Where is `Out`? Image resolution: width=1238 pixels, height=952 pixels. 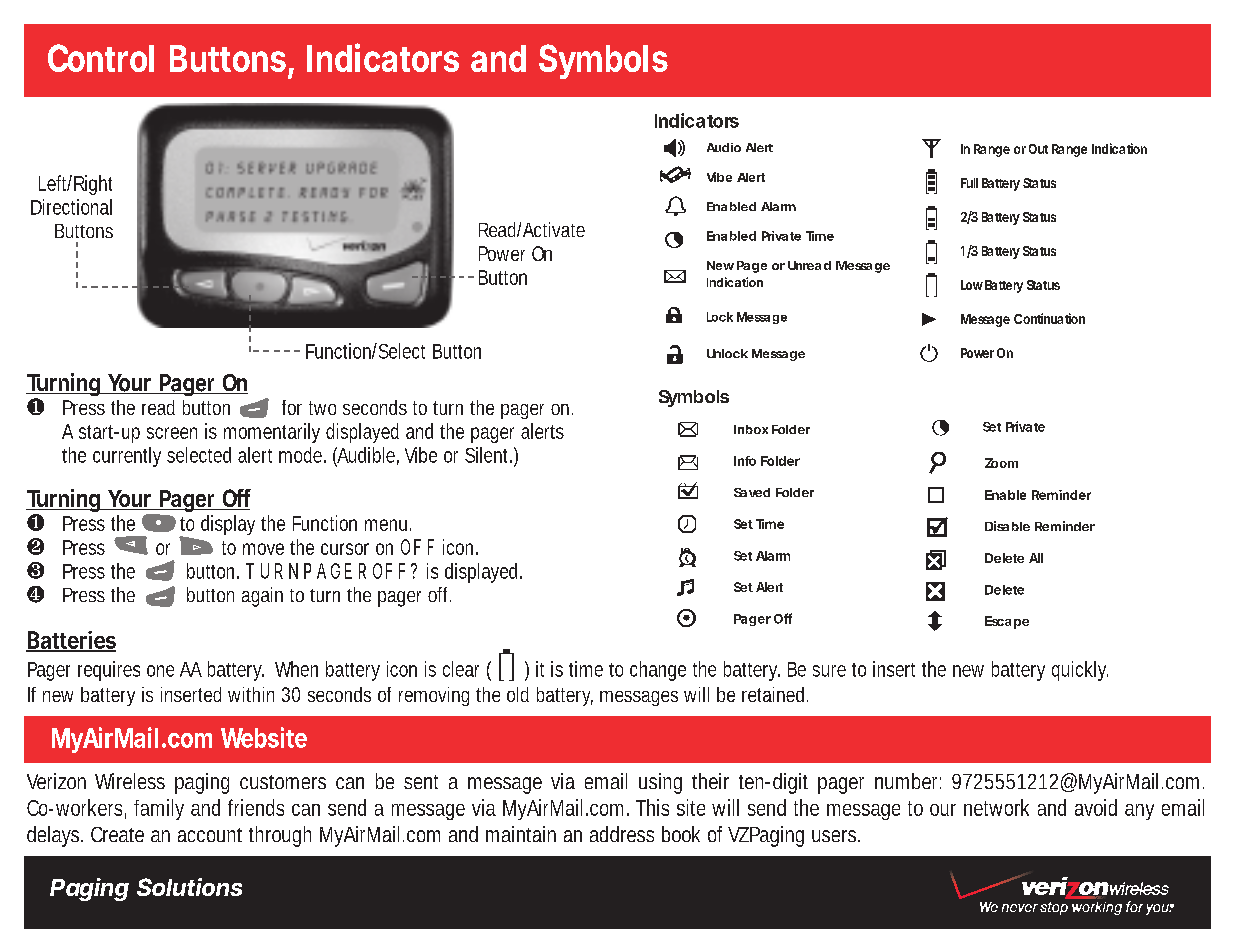
Out is located at coordinates (1038, 149).
